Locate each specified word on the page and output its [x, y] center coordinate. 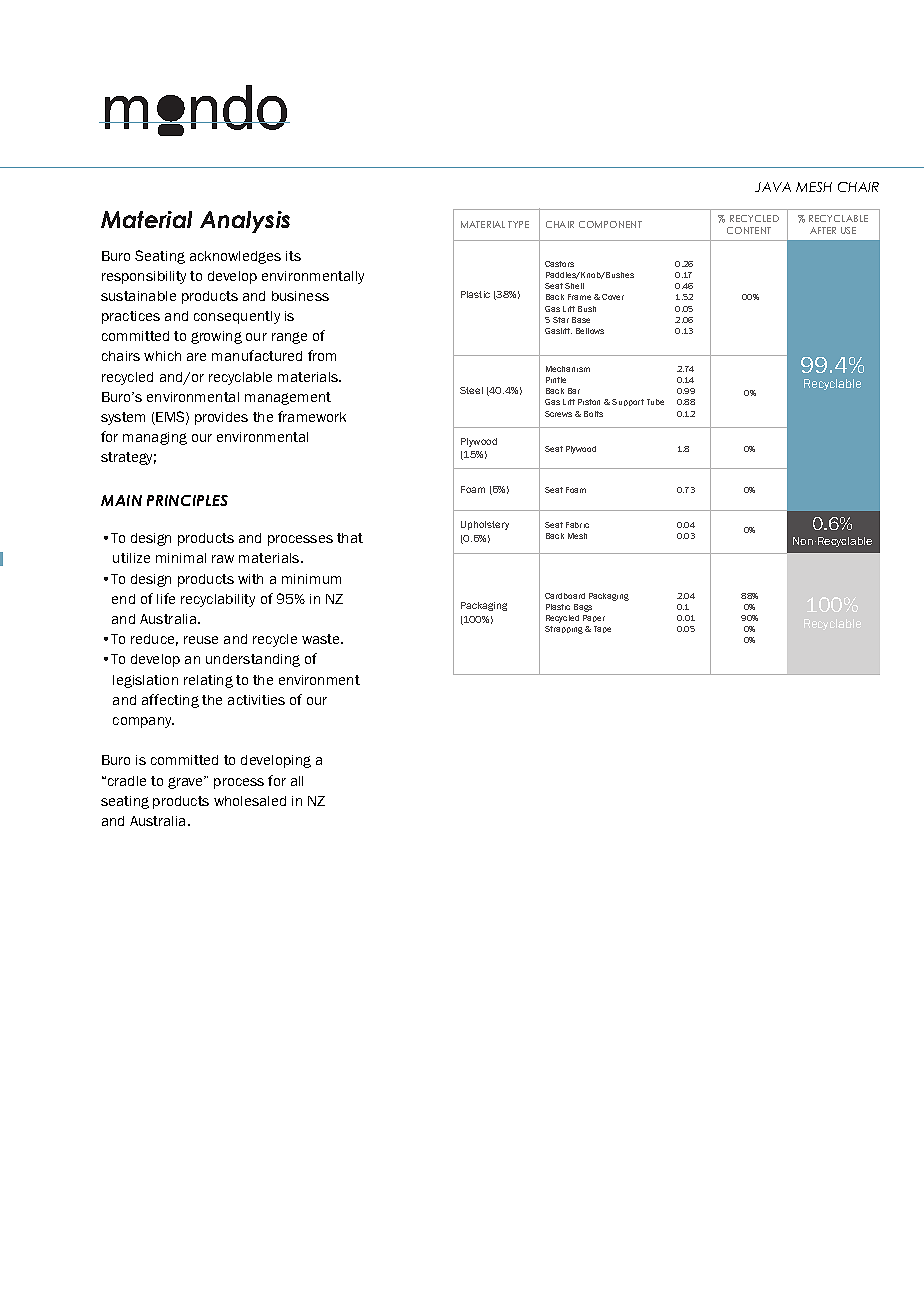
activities [256, 700]
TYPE [518, 224]
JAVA [773, 187]
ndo [239, 107]
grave [187, 782]
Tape [602, 629]
